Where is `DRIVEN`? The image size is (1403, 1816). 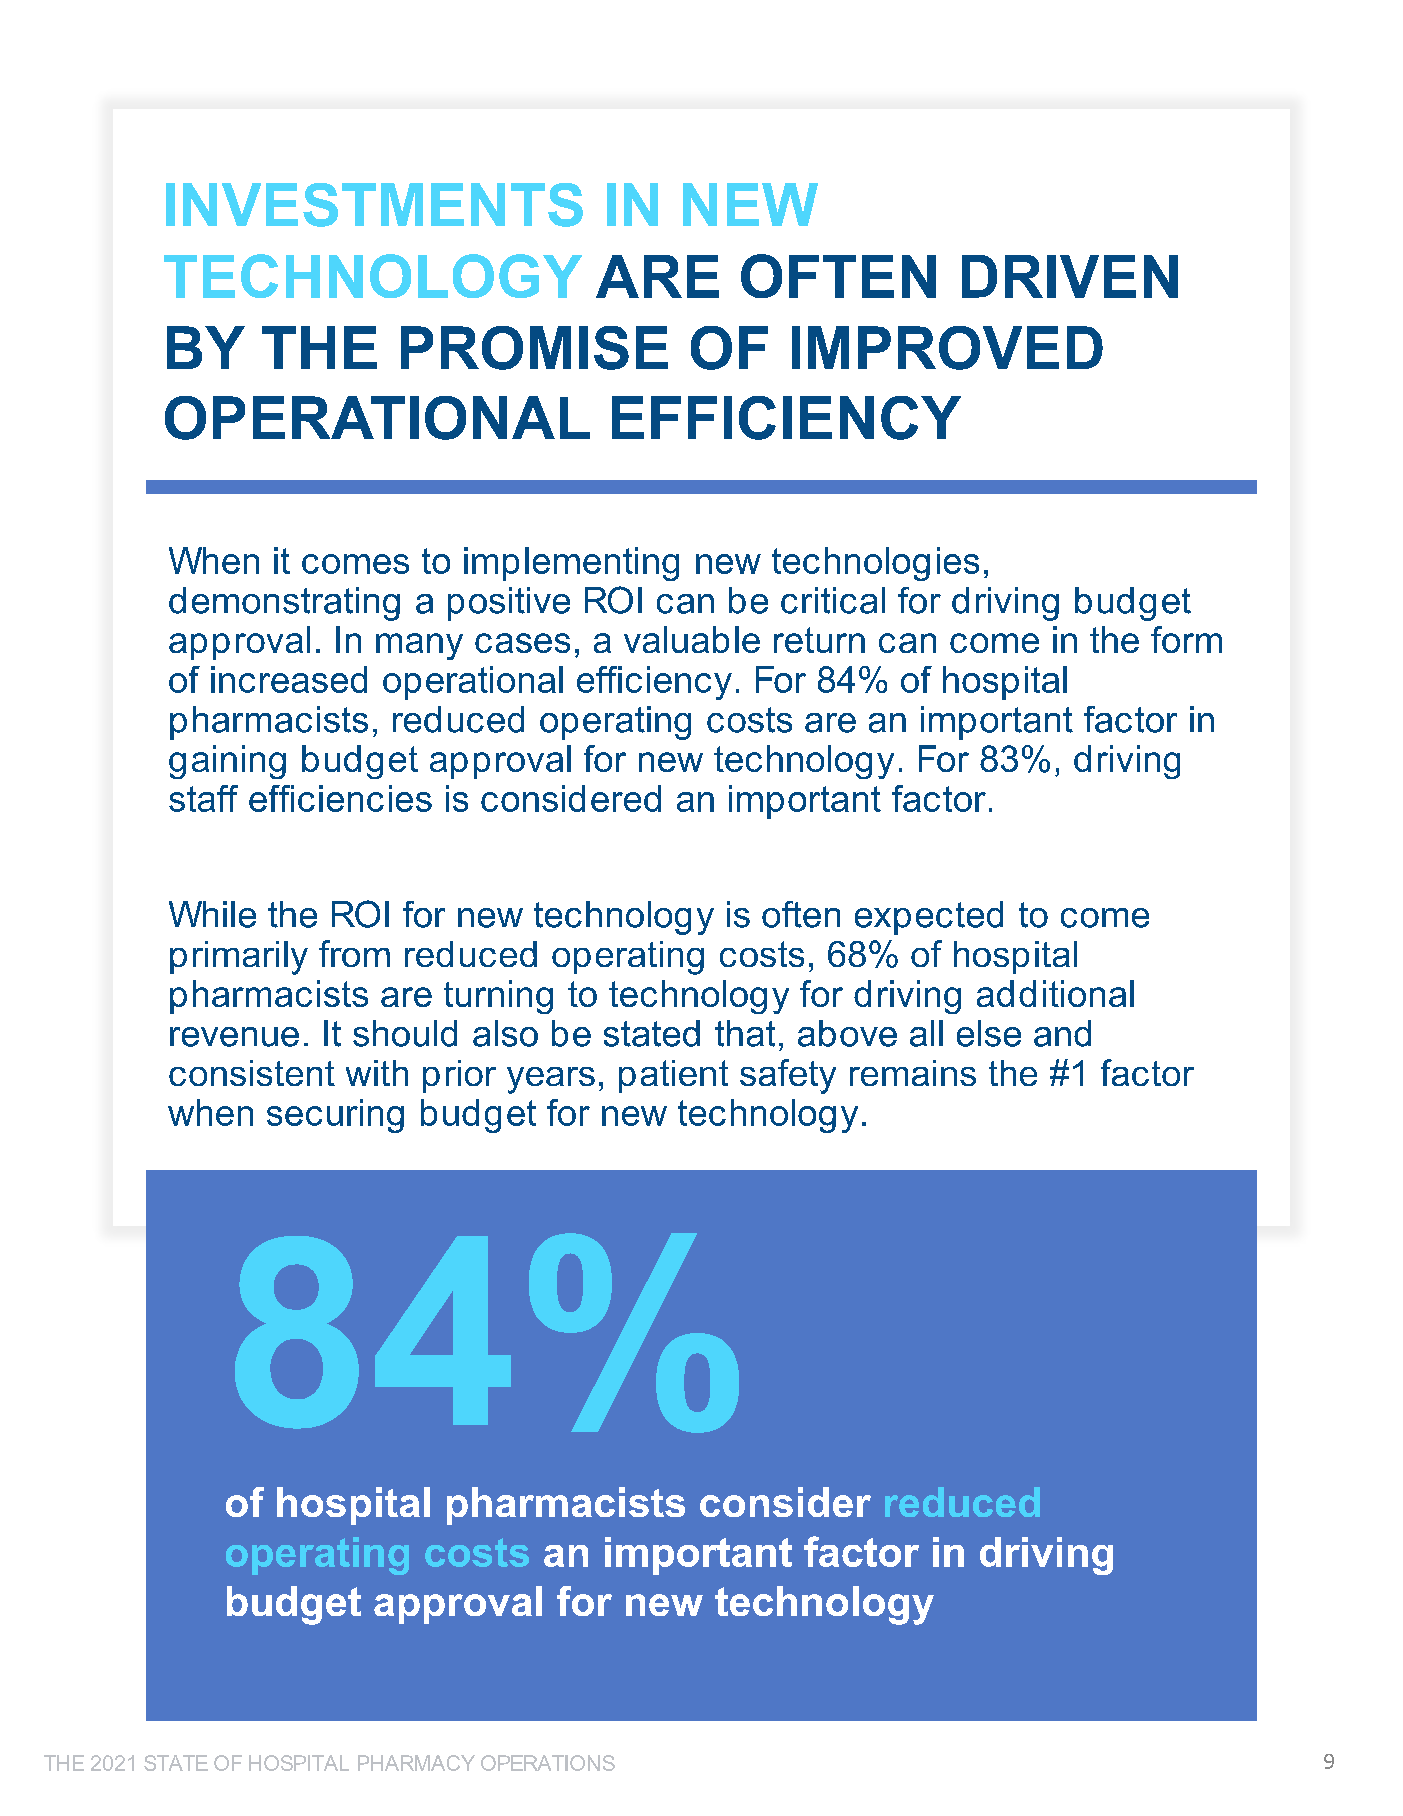 DRIVEN is located at coordinates (1070, 276).
